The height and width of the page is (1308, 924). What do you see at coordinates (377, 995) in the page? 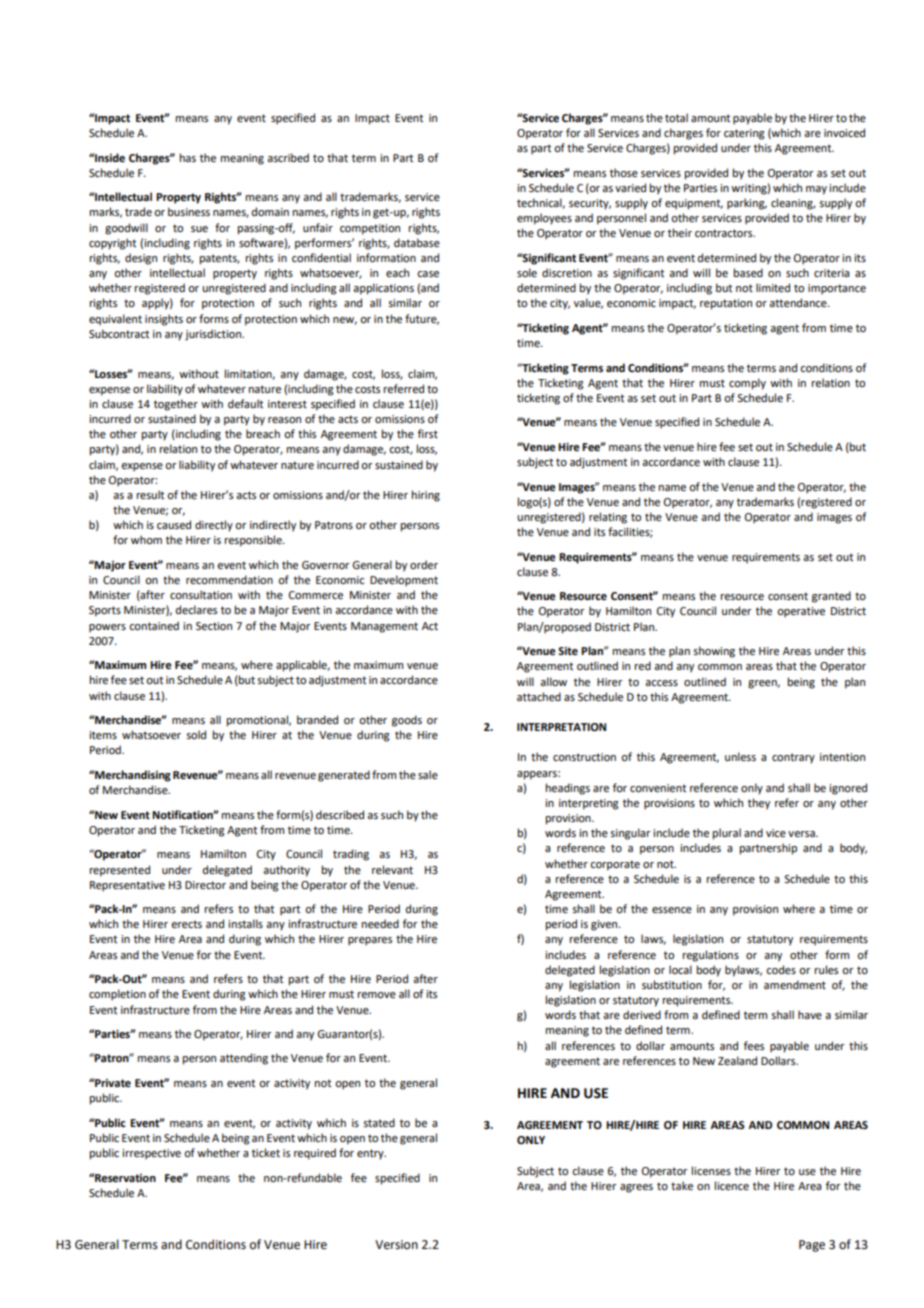
I see `remove` at bounding box center [377, 995].
